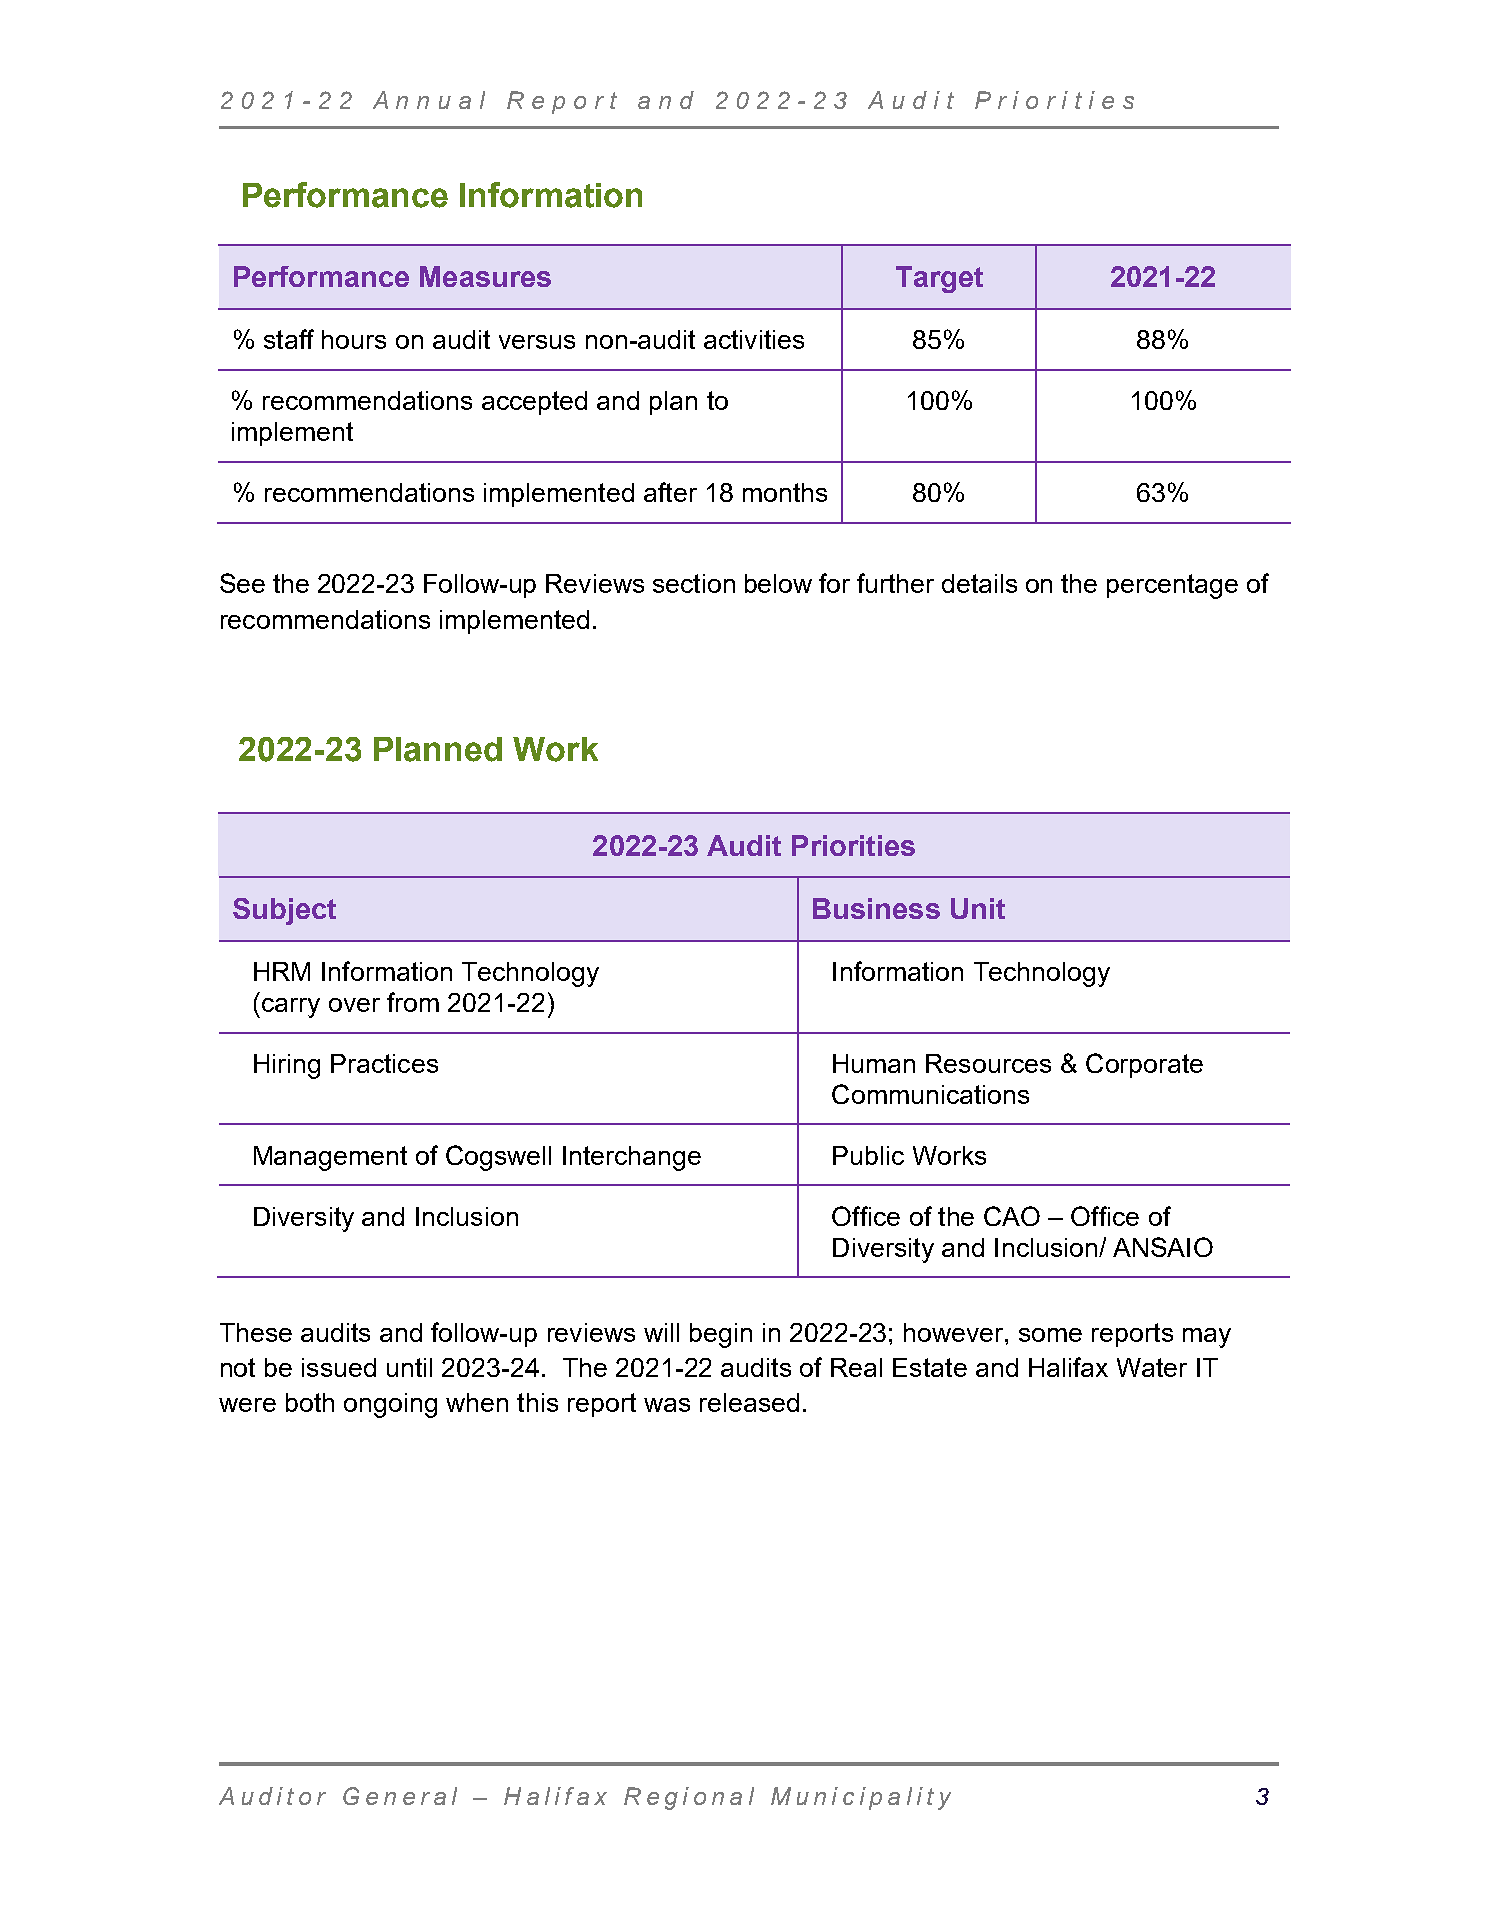  What do you see at coordinates (429, 100) in the screenshot?
I see `Annual` at bounding box center [429, 100].
